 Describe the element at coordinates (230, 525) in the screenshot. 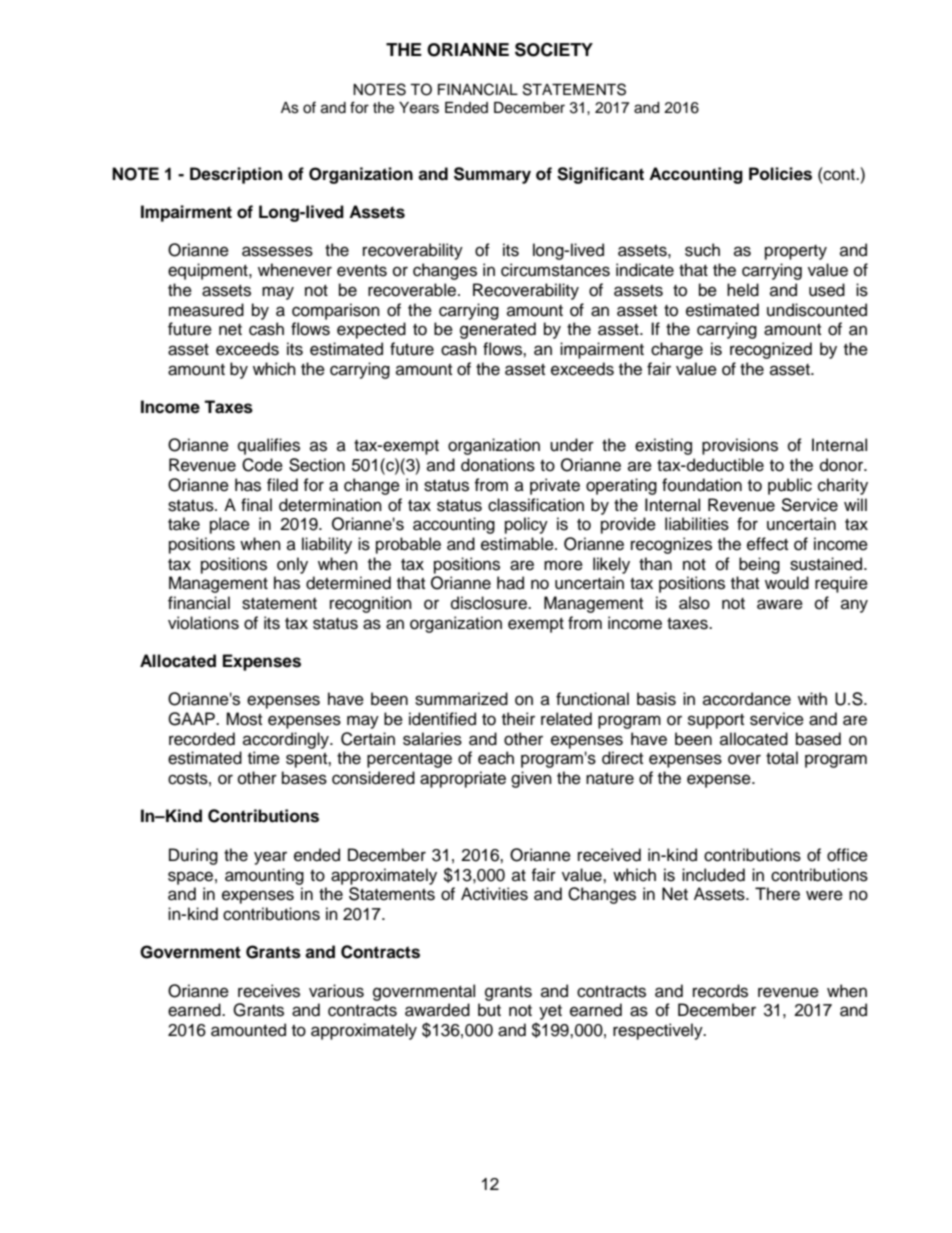

I see `place` at that location.
